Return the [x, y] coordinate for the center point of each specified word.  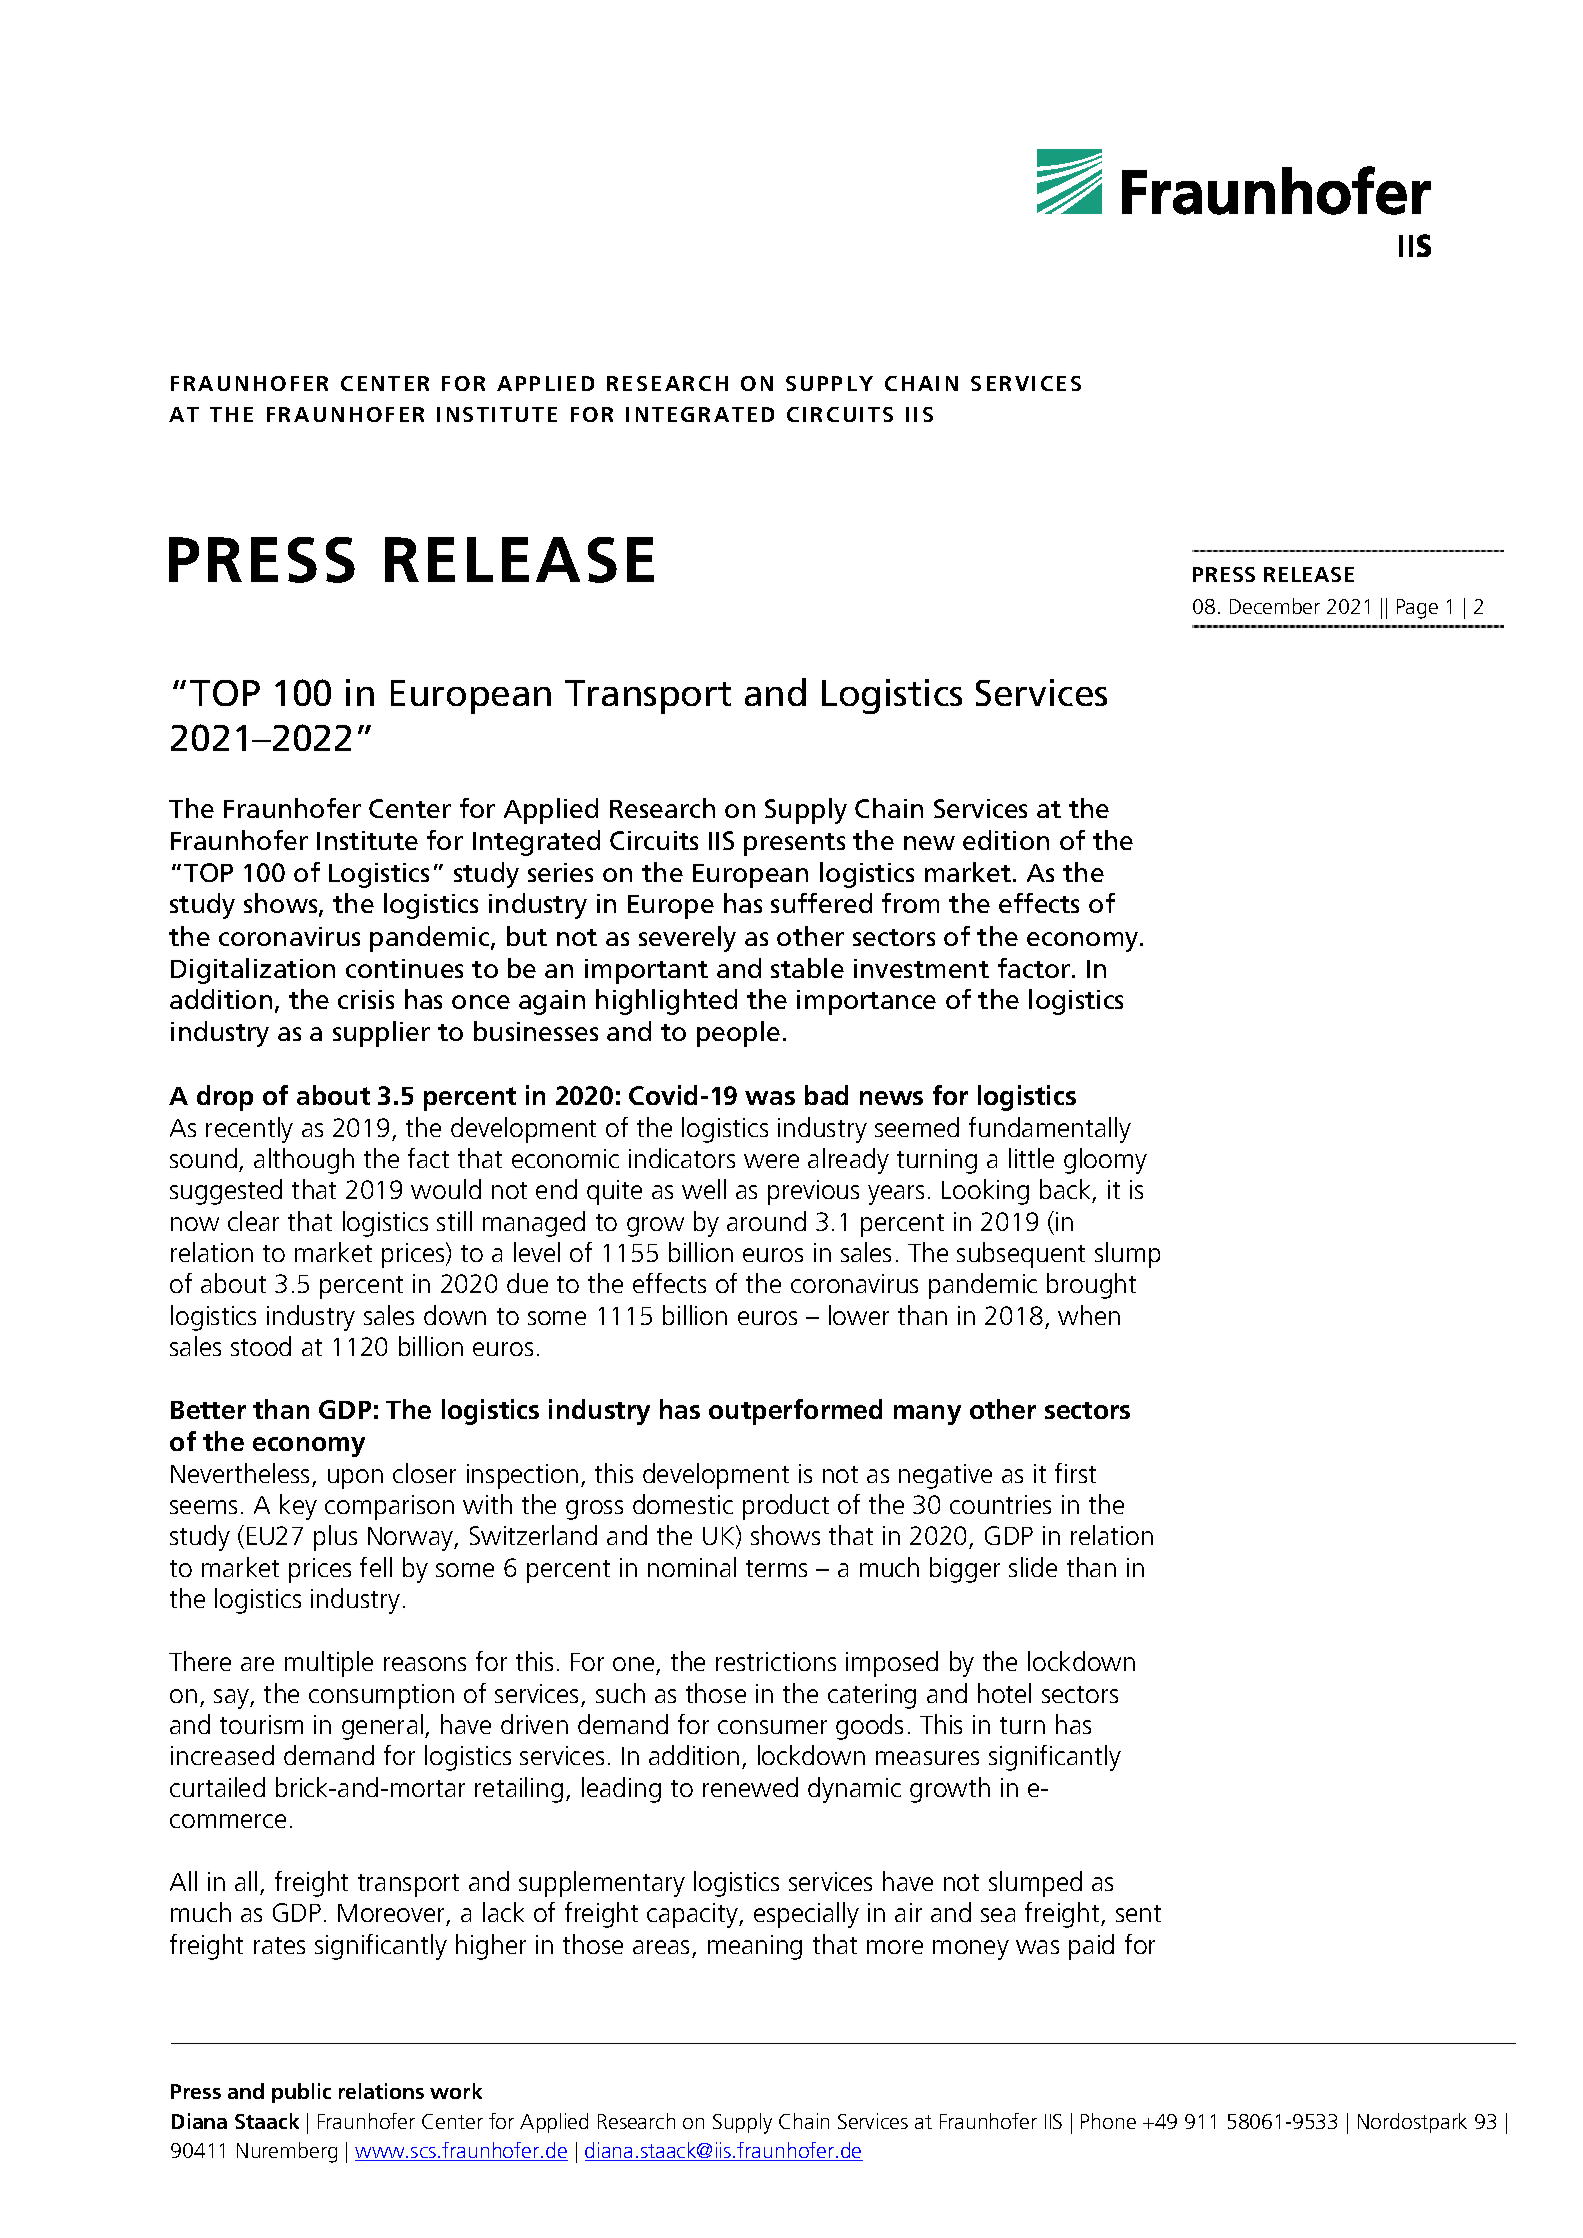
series [560, 872]
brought [1091, 1286]
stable [807, 968]
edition [1006, 840]
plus [335, 1538]
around [766, 1221]
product [786, 1507]
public [301, 2093]
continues [404, 968]
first [1075, 1473]
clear [253, 1221]
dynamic [854, 1790]
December [1275, 606]
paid [1091, 1947]
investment [921, 968]
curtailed [217, 1787]
